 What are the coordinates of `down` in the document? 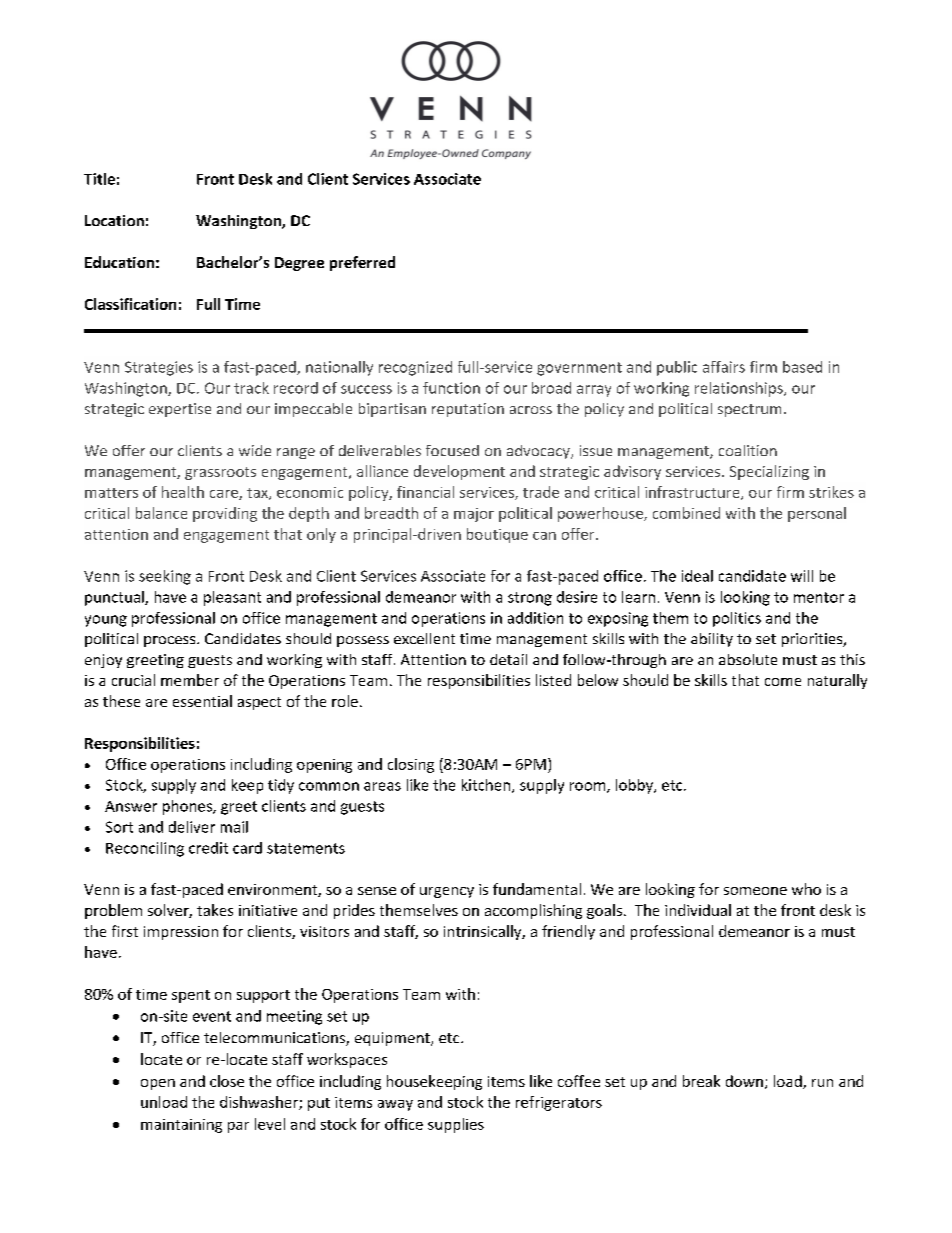 It's located at (744, 1081).
